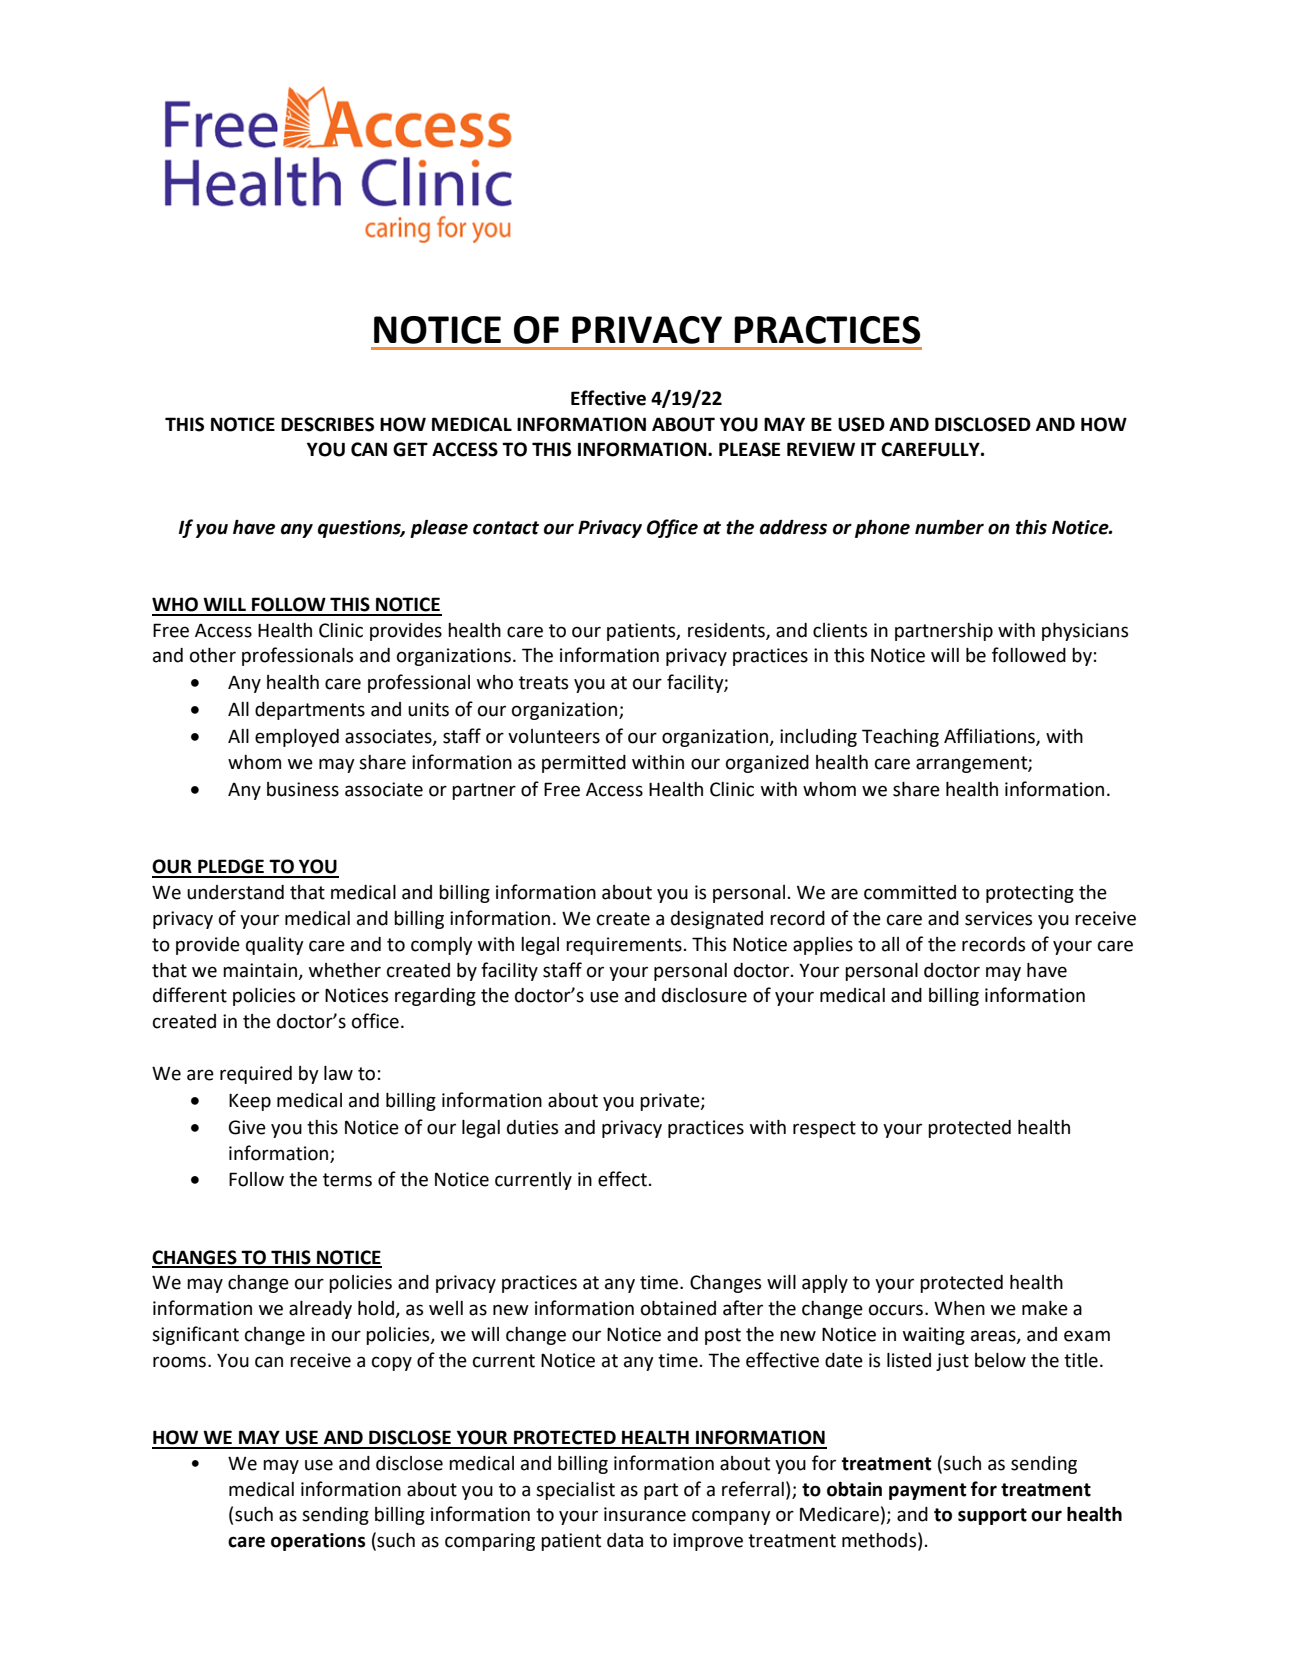 The width and height of the document is (1293, 1673). What do you see at coordinates (998, 918) in the document?
I see `services` at bounding box center [998, 918].
